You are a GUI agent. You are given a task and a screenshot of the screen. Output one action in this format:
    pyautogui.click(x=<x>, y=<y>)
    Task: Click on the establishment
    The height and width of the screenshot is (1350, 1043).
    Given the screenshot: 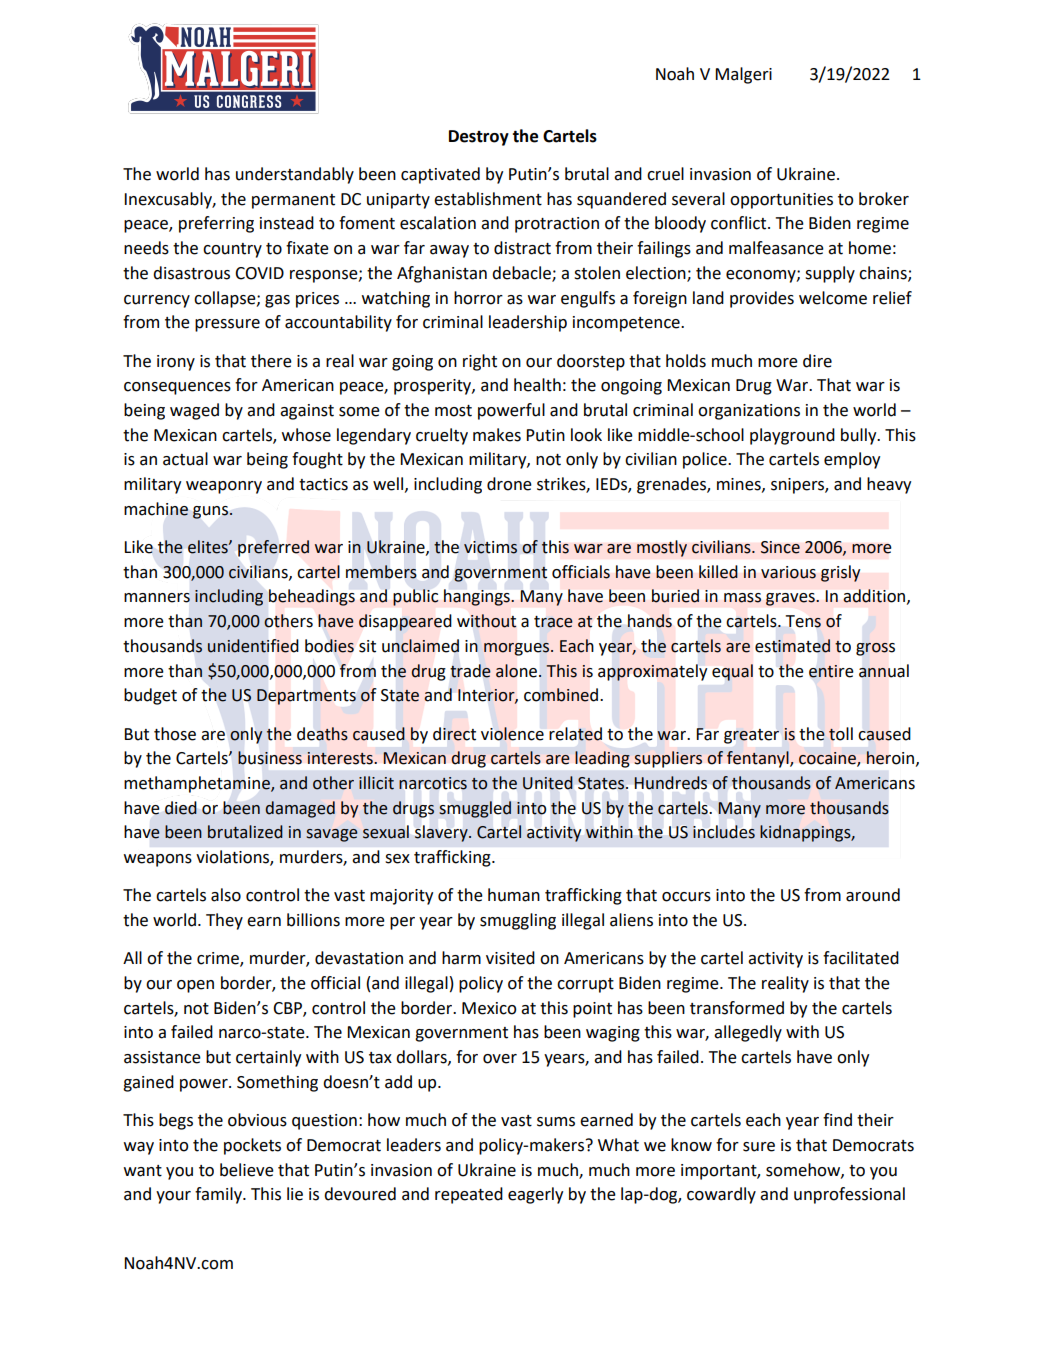 What is the action you would take?
    pyautogui.click(x=488, y=199)
